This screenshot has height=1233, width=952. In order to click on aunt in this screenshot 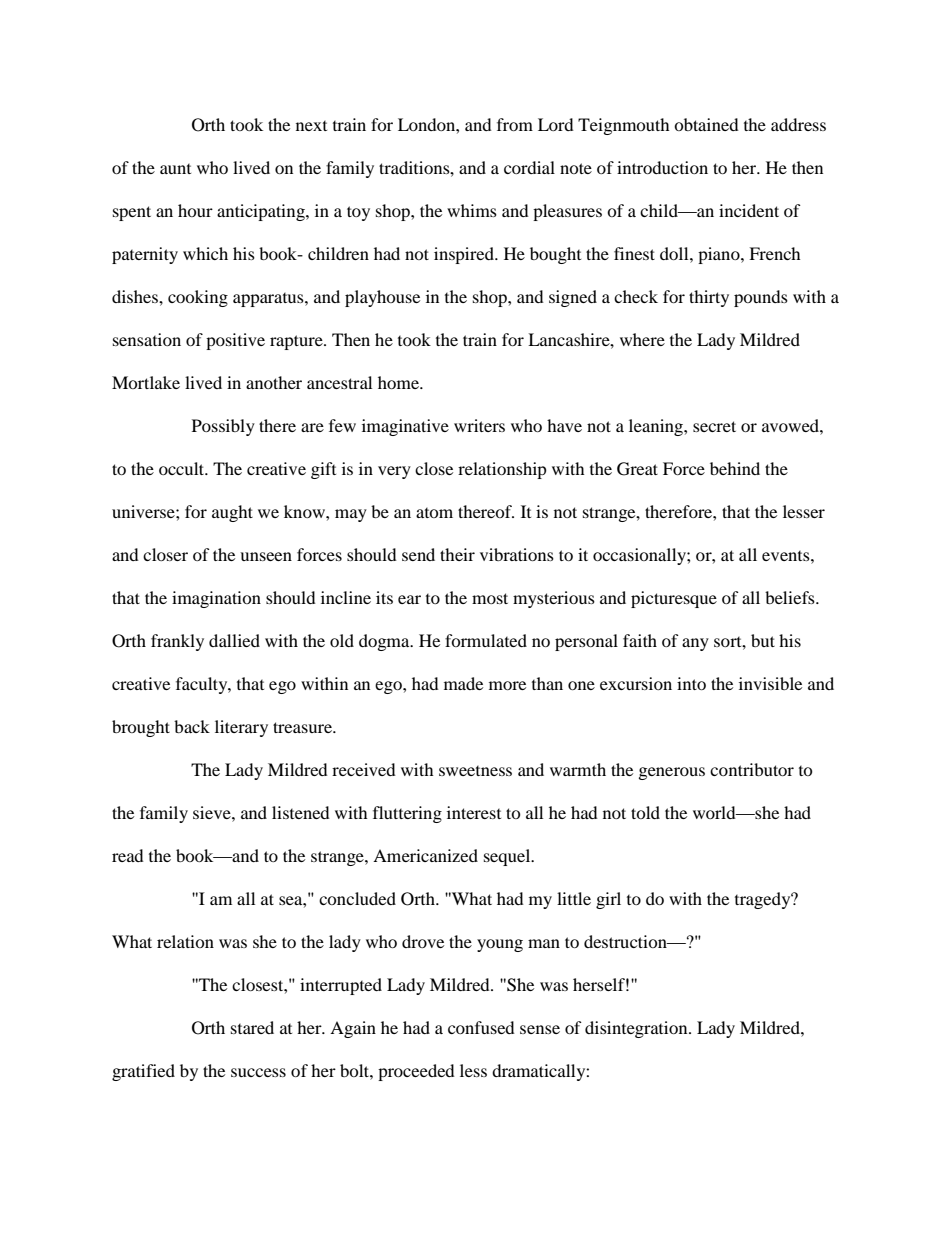, I will do `click(175, 169)`.
